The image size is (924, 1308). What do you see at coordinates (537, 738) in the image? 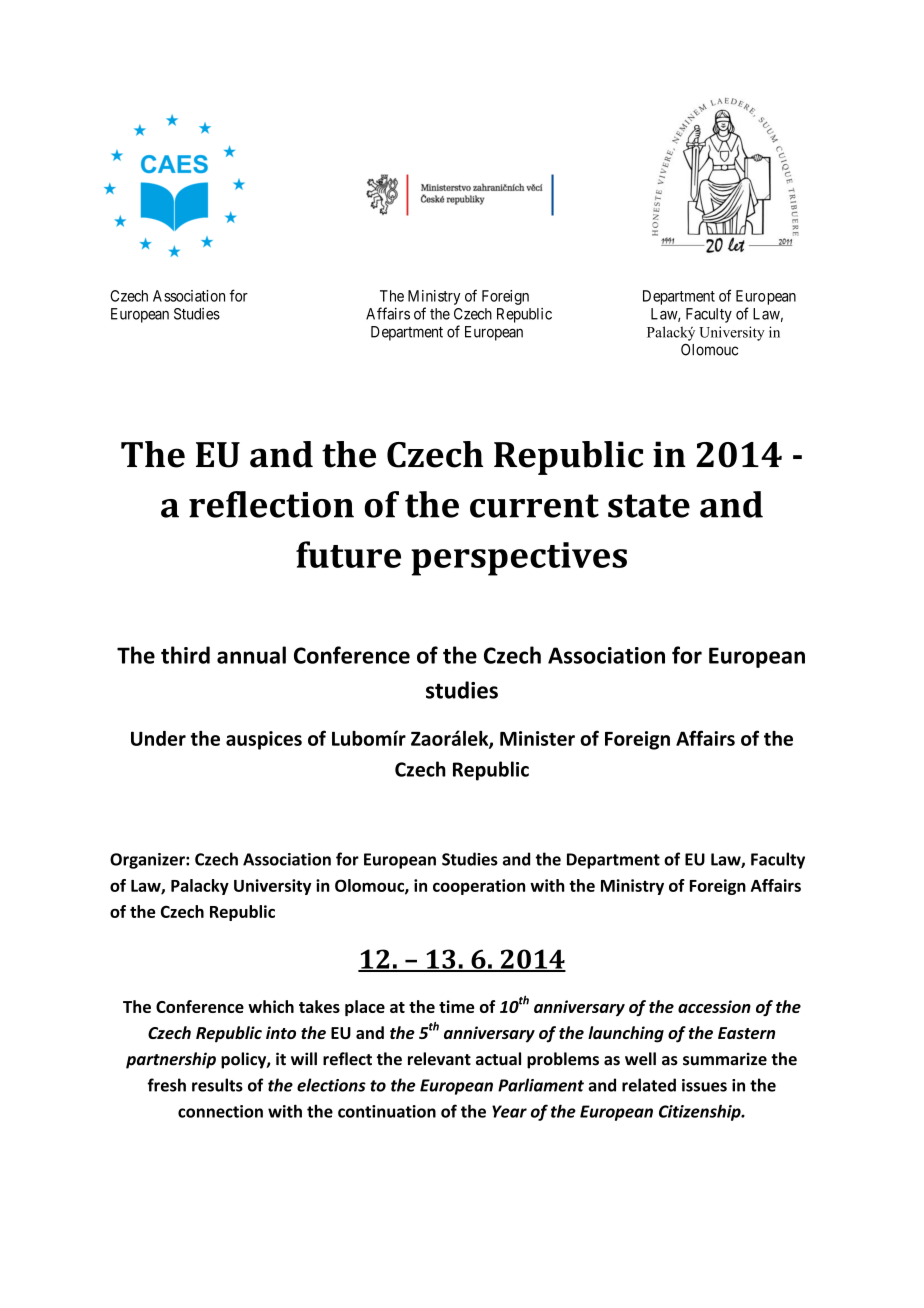
I see `Minister` at bounding box center [537, 738].
